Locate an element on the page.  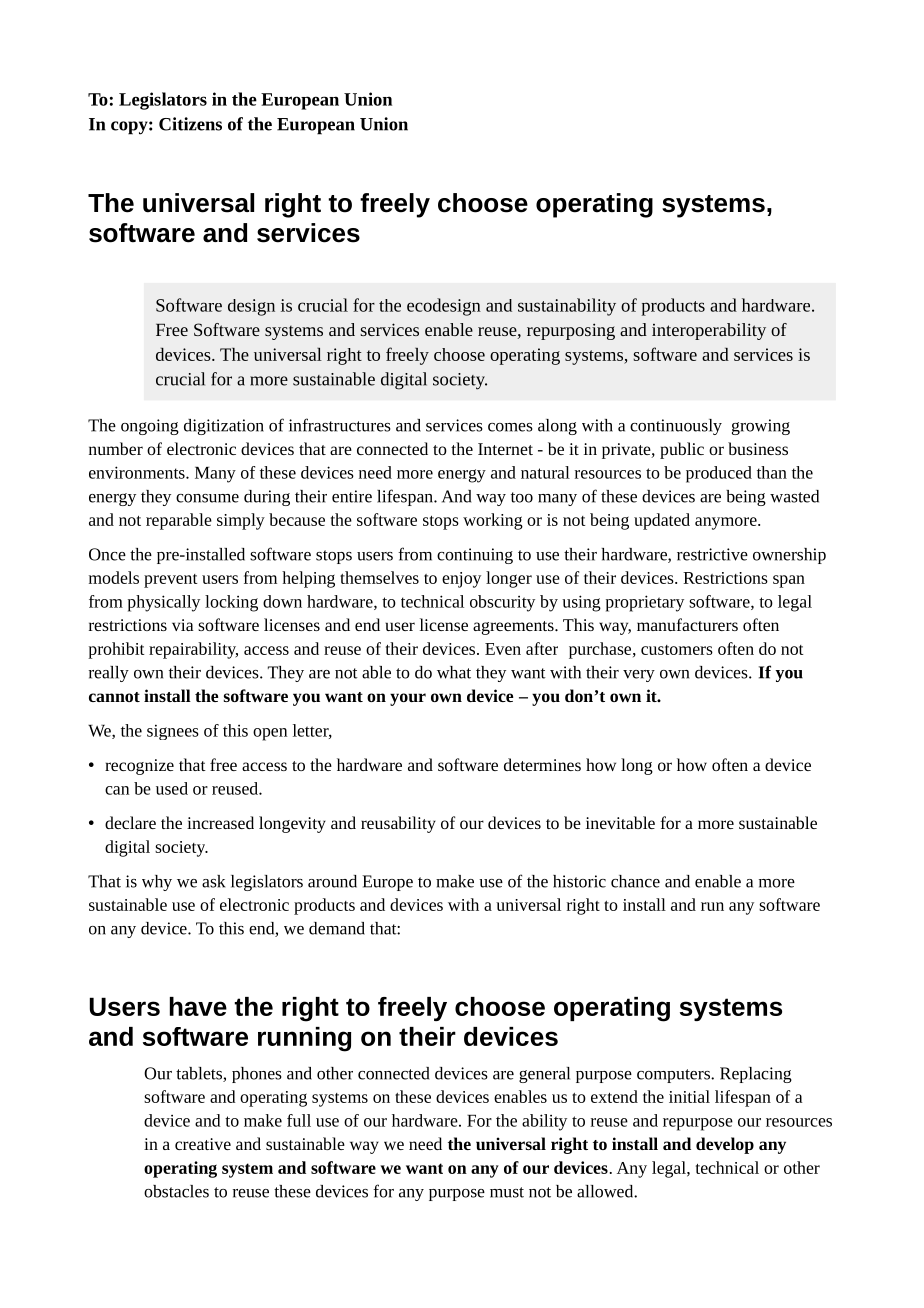
consume is located at coordinates (207, 498).
